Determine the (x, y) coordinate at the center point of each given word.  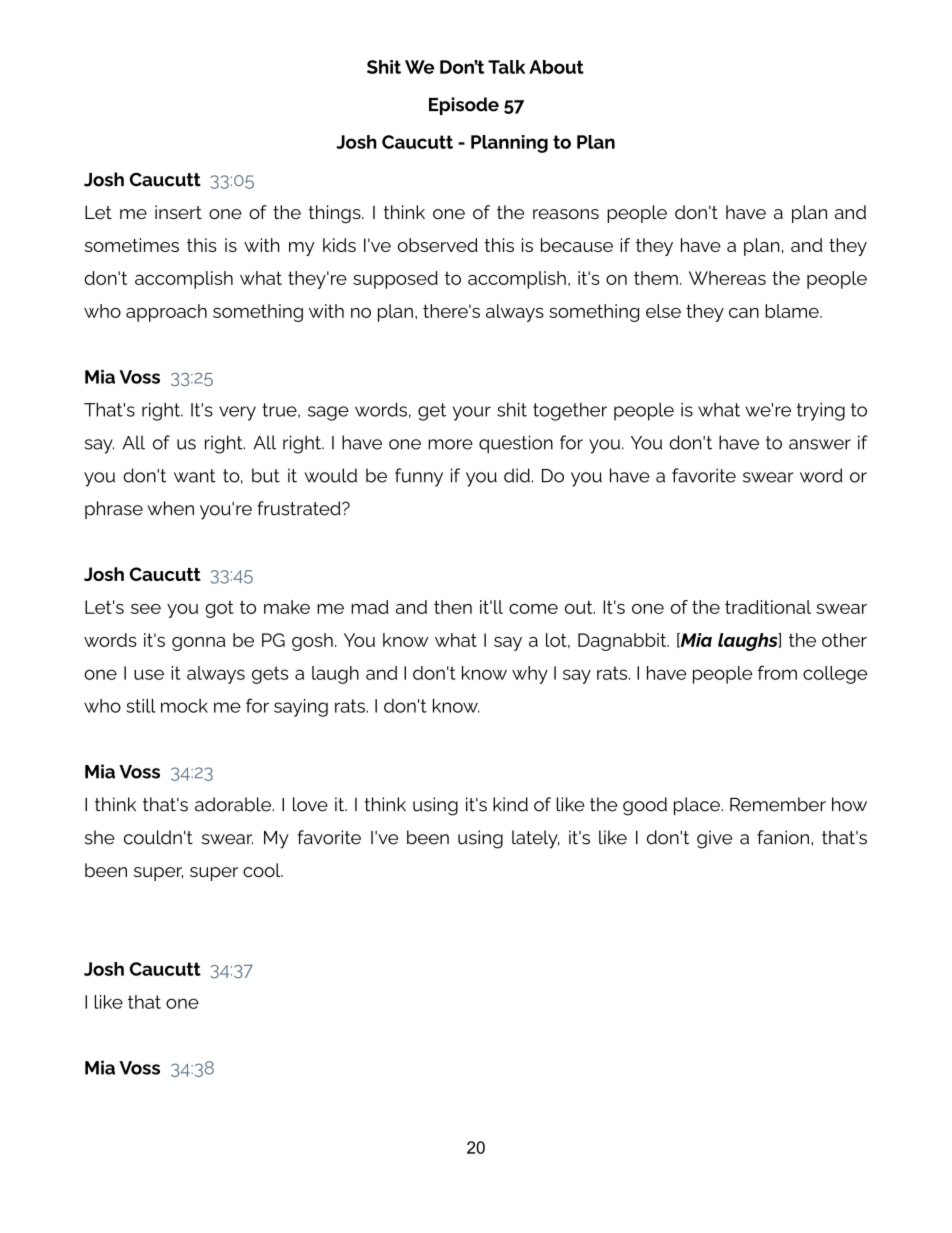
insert (178, 212)
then (453, 607)
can (744, 313)
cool (263, 870)
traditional (768, 607)
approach (166, 313)
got (219, 609)
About (556, 67)
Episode (464, 106)
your (472, 413)
